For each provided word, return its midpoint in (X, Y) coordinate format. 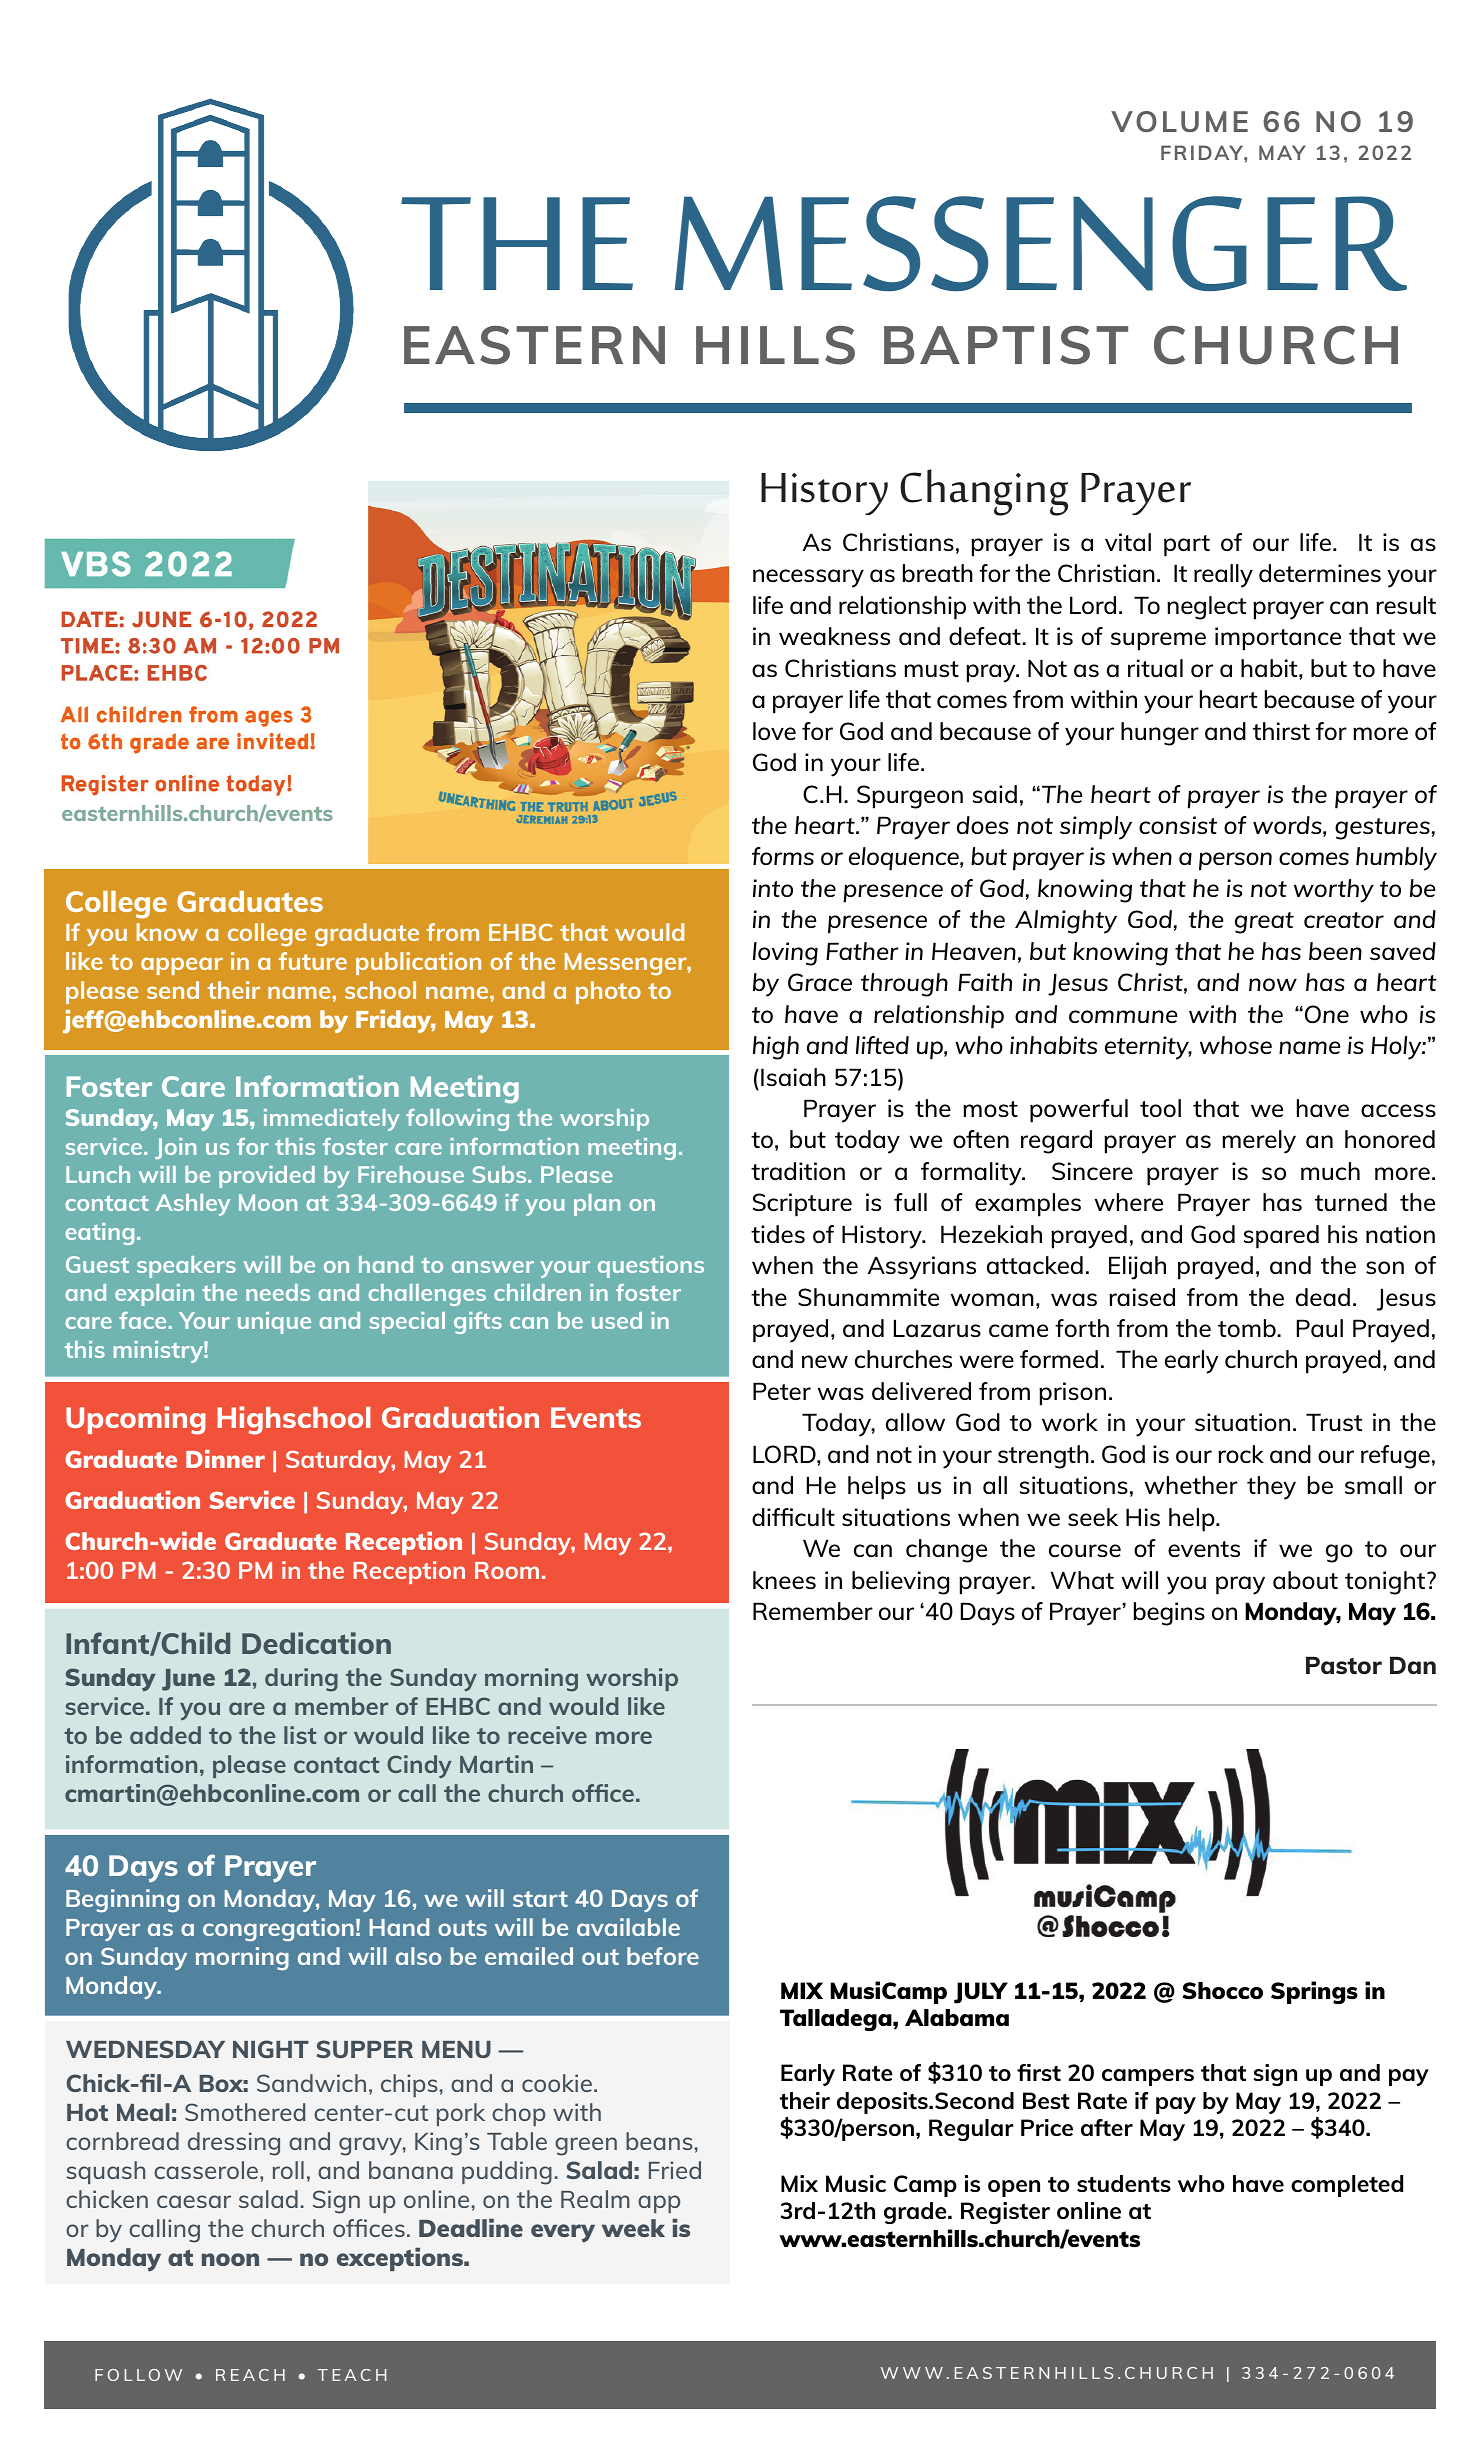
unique (274, 1323)
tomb (1248, 1328)
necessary (808, 578)
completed (1347, 2186)
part (1187, 546)
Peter (782, 1391)
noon (230, 2259)
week (633, 2228)
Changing (984, 492)
